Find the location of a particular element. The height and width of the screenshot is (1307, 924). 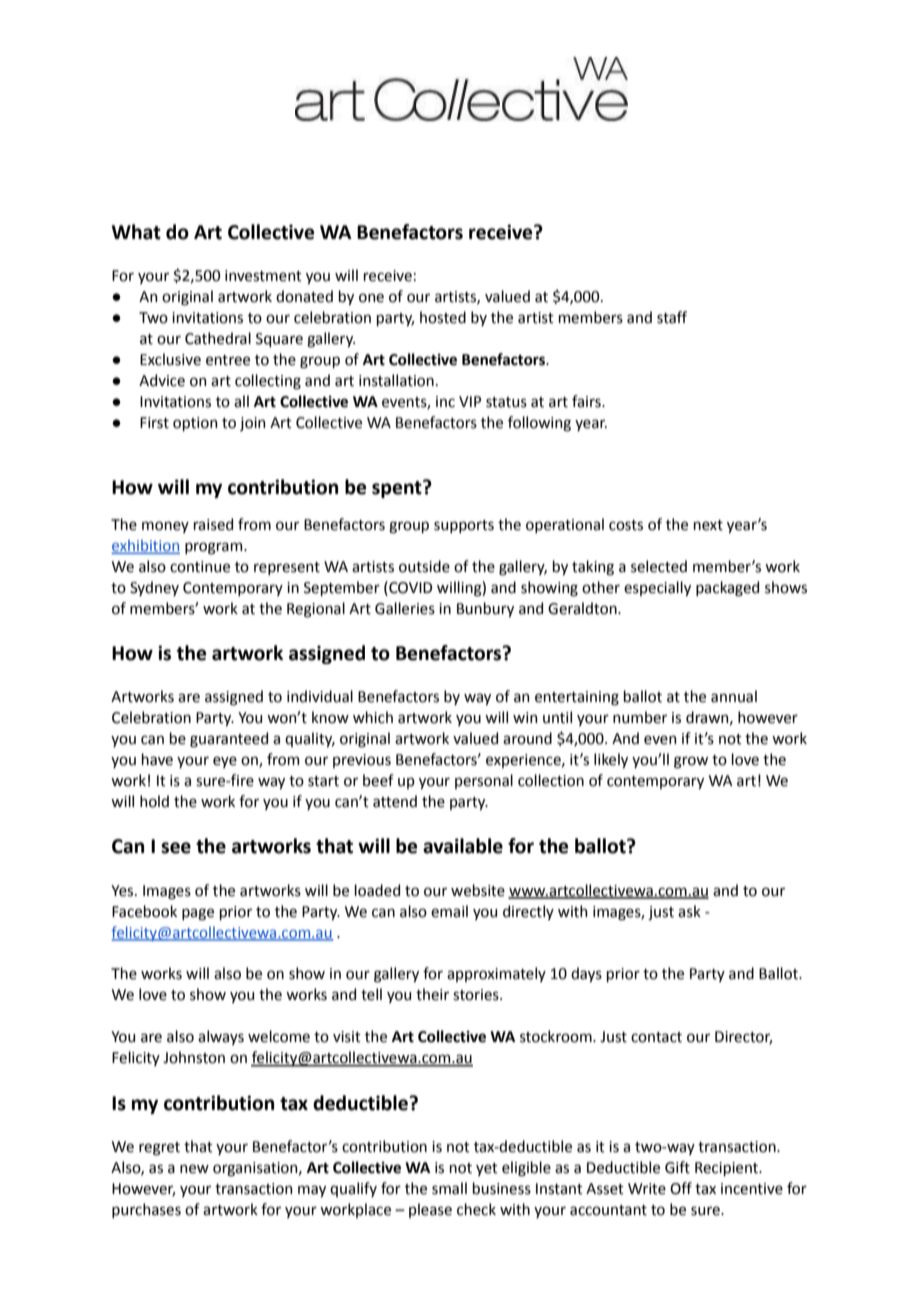

VIP is located at coordinates (470, 401).
